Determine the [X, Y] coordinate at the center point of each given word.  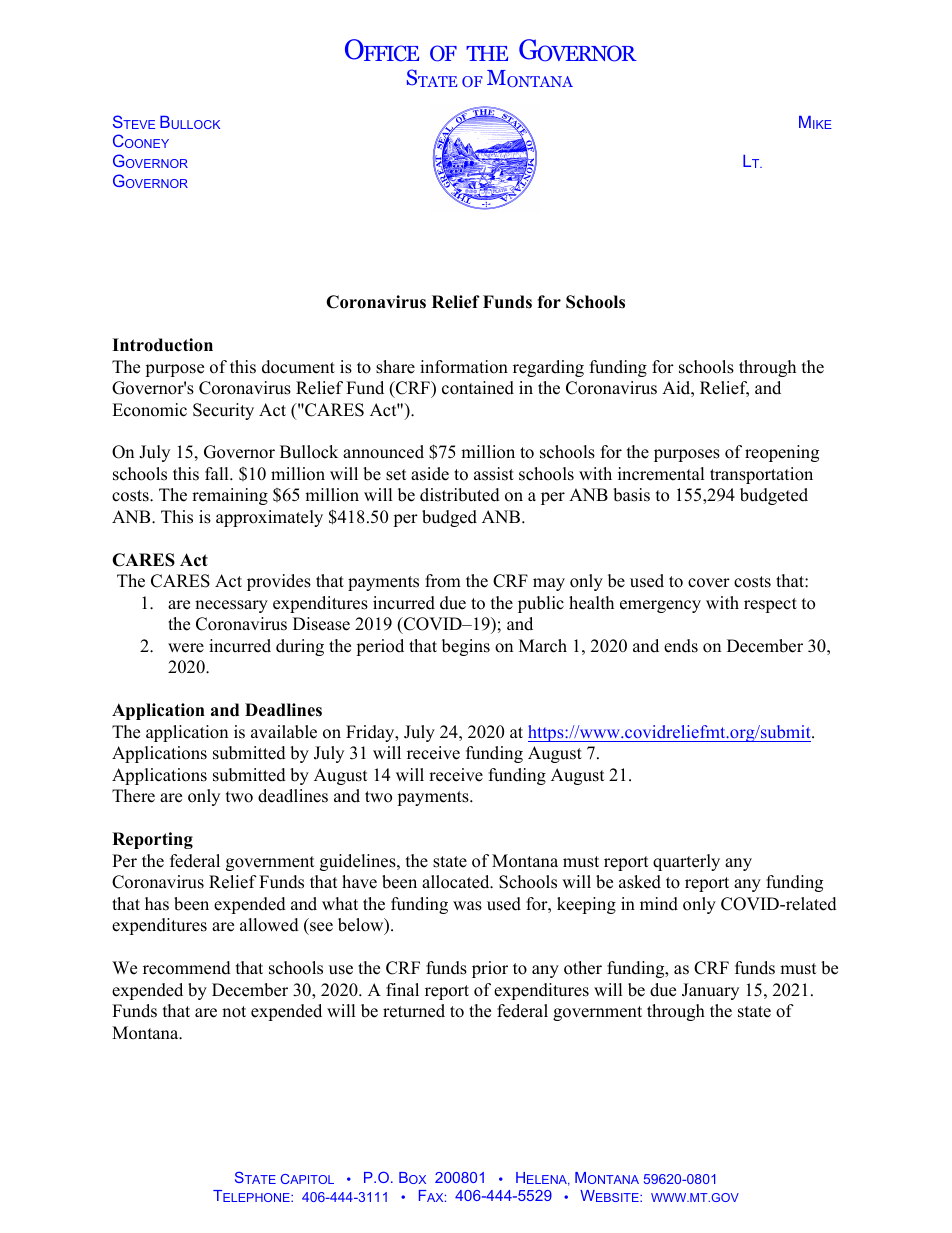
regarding [548, 368]
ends [681, 646]
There [133, 796]
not [234, 1012]
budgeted [774, 496]
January [710, 991]
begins [466, 647]
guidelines [359, 862]
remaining [230, 496]
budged [449, 518]
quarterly [686, 862]
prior [490, 969]
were [186, 648]
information [464, 367]
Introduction [162, 345]
